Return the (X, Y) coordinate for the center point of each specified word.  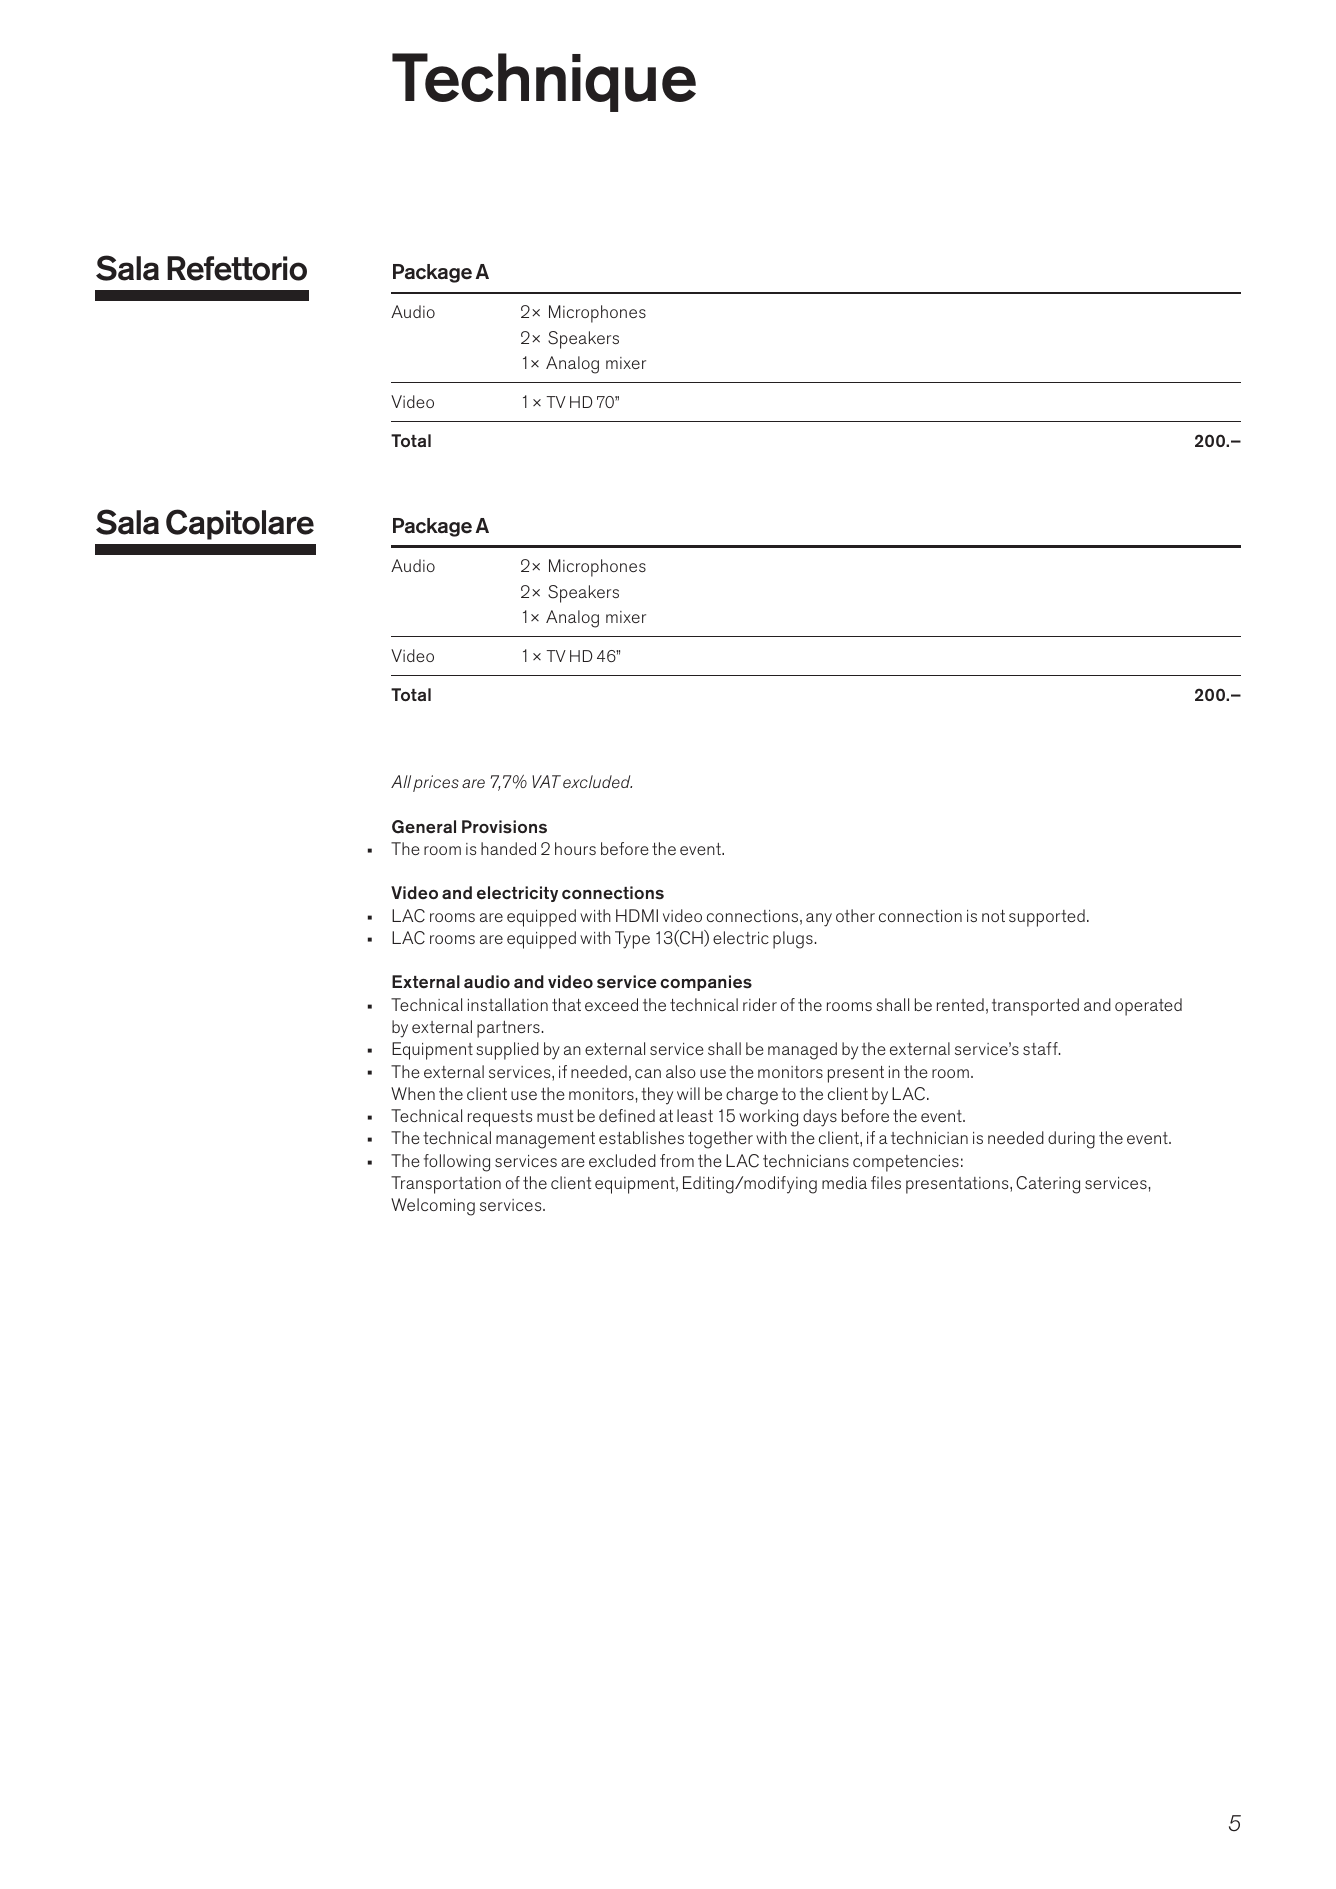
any (819, 920)
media (844, 1182)
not (993, 916)
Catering (1048, 1185)
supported (1047, 918)
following (457, 1163)
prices (436, 783)
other (855, 915)
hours (575, 848)
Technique (544, 82)
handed (508, 848)
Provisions (504, 827)
